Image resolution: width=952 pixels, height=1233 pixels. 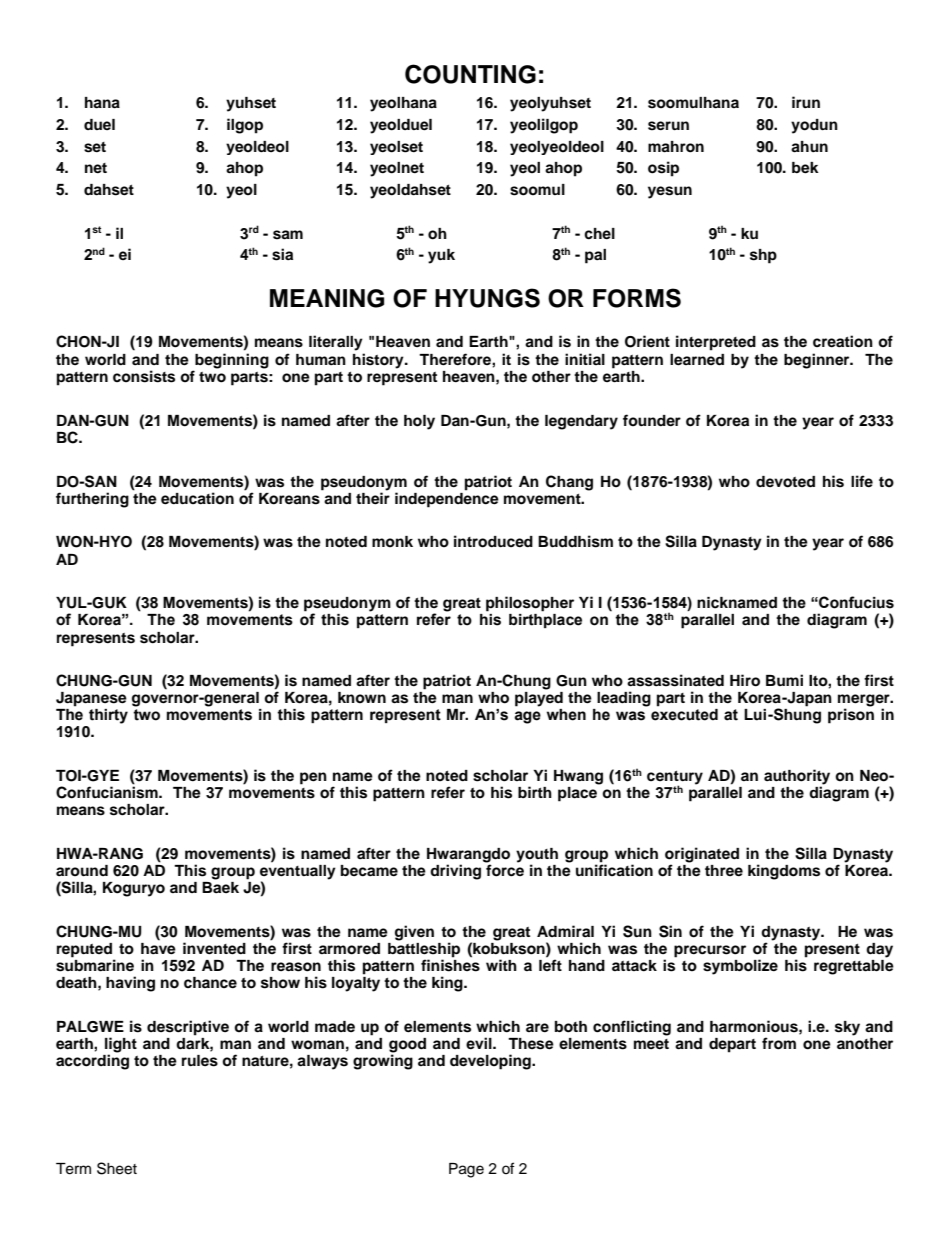 What do you see at coordinates (797, 778) in the document?
I see `authority` at bounding box center [797, 778].
